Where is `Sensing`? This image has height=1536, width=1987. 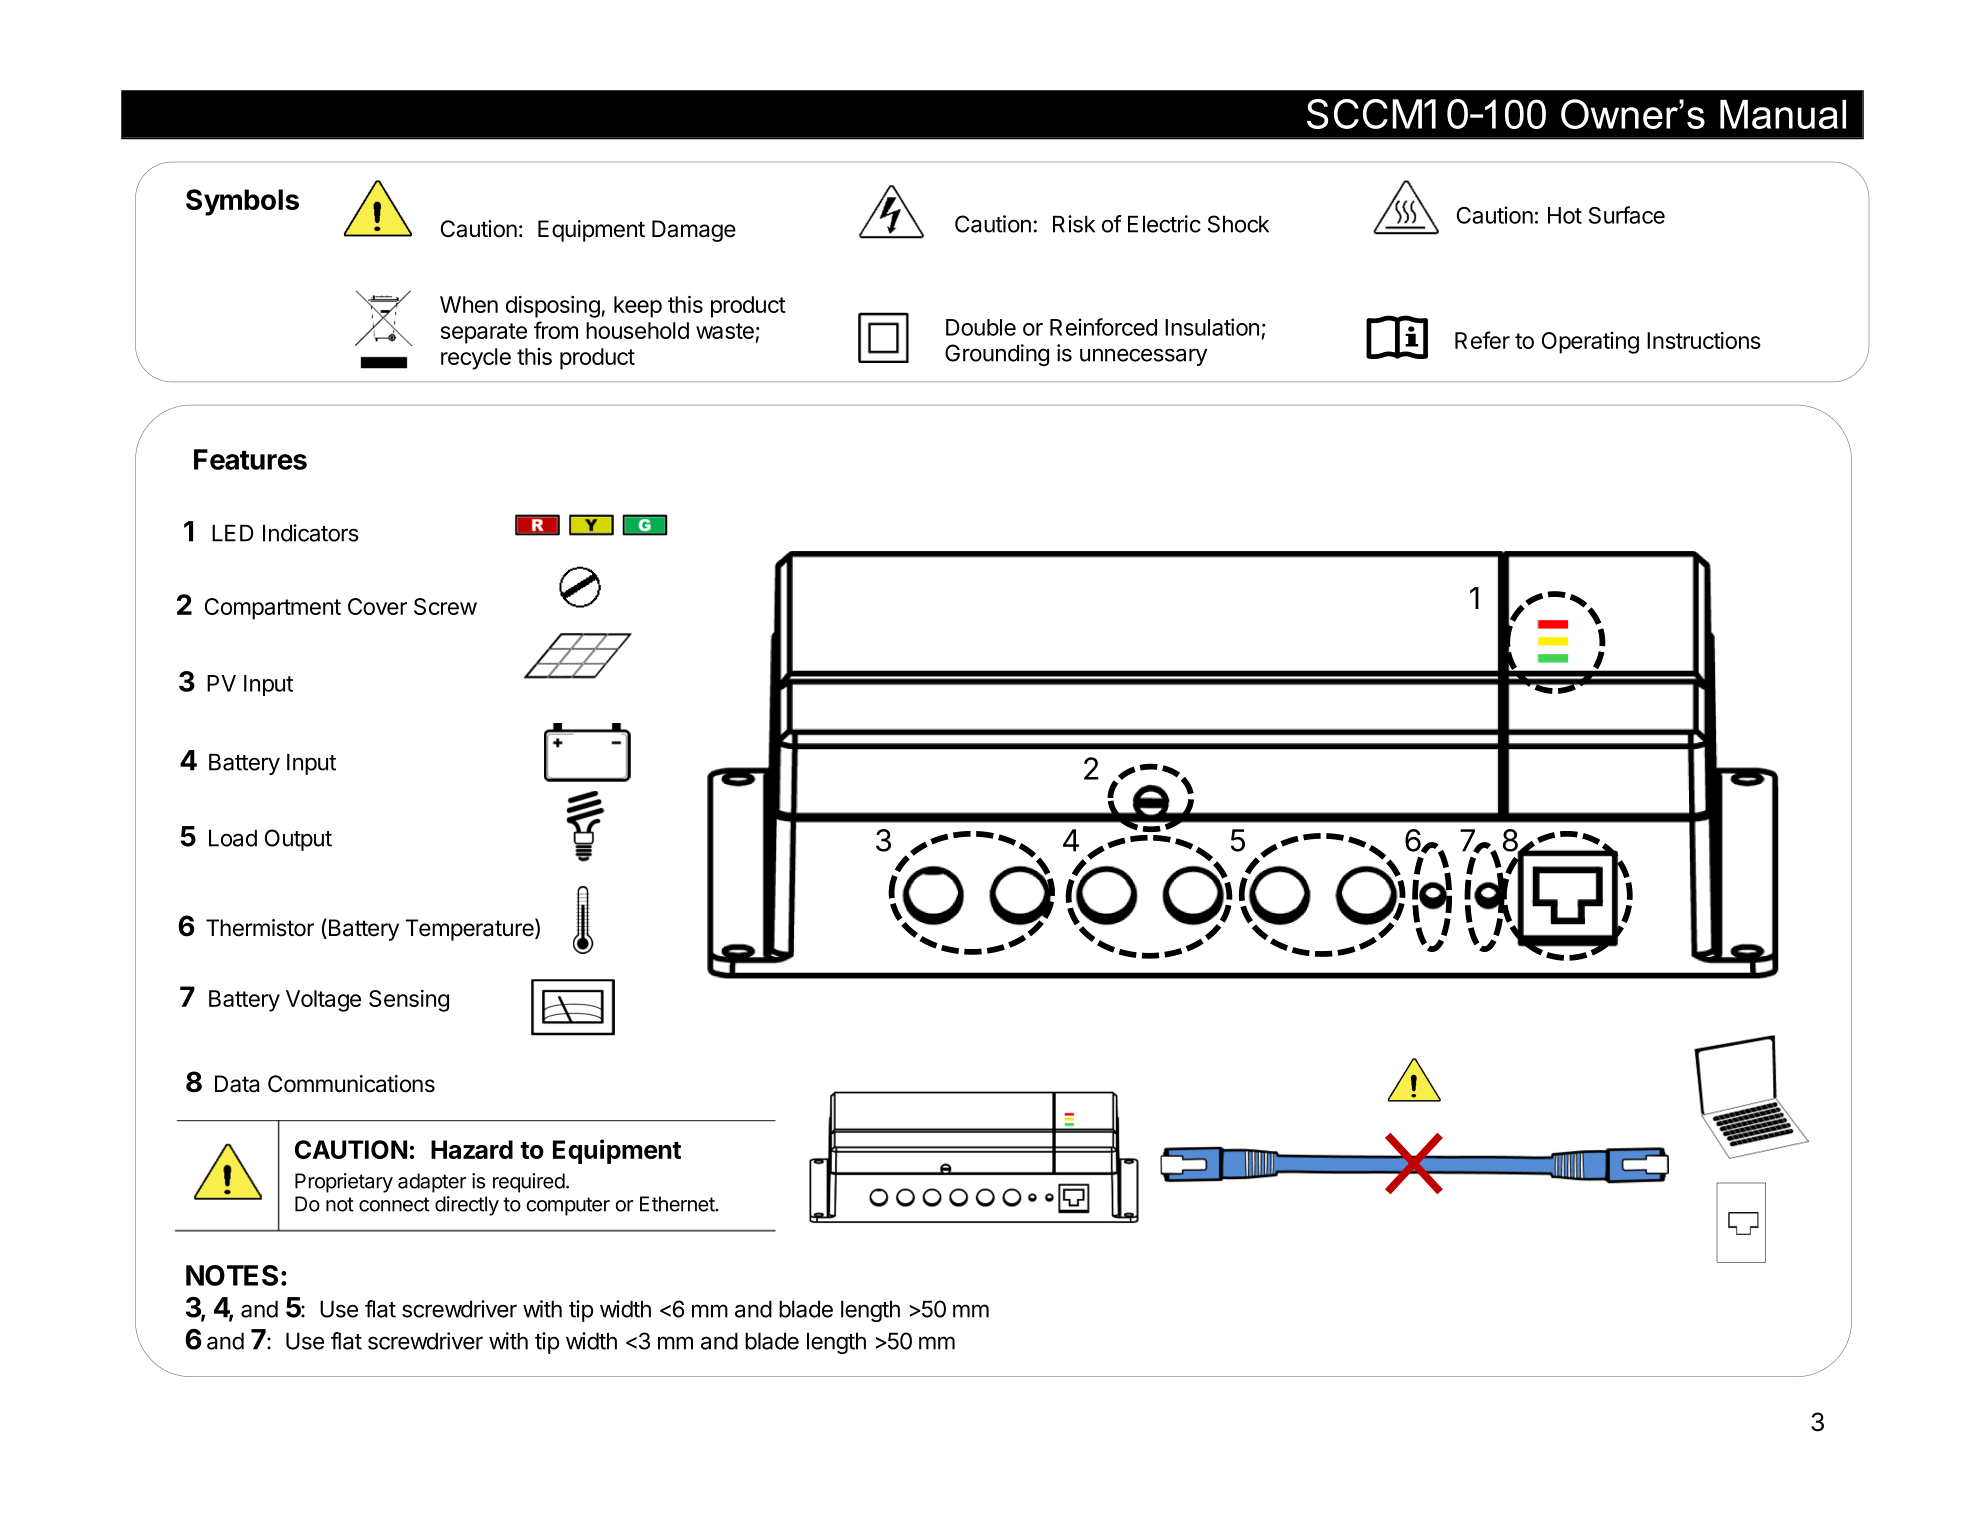
Sensing is located at coordinates (409, 1001).
